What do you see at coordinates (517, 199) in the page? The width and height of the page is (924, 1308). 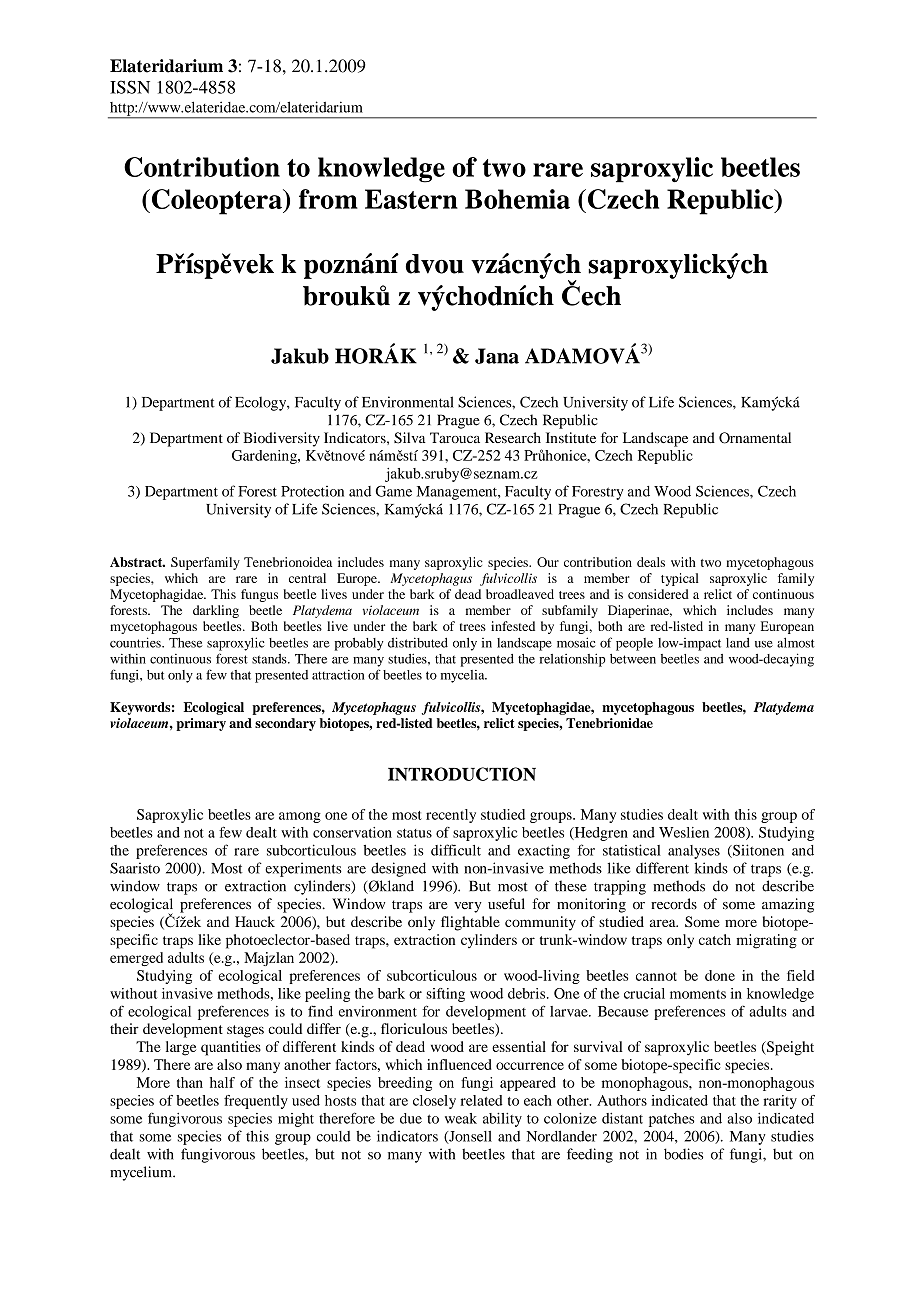 I see `Bohemia` at bounding box center [517, 199].
